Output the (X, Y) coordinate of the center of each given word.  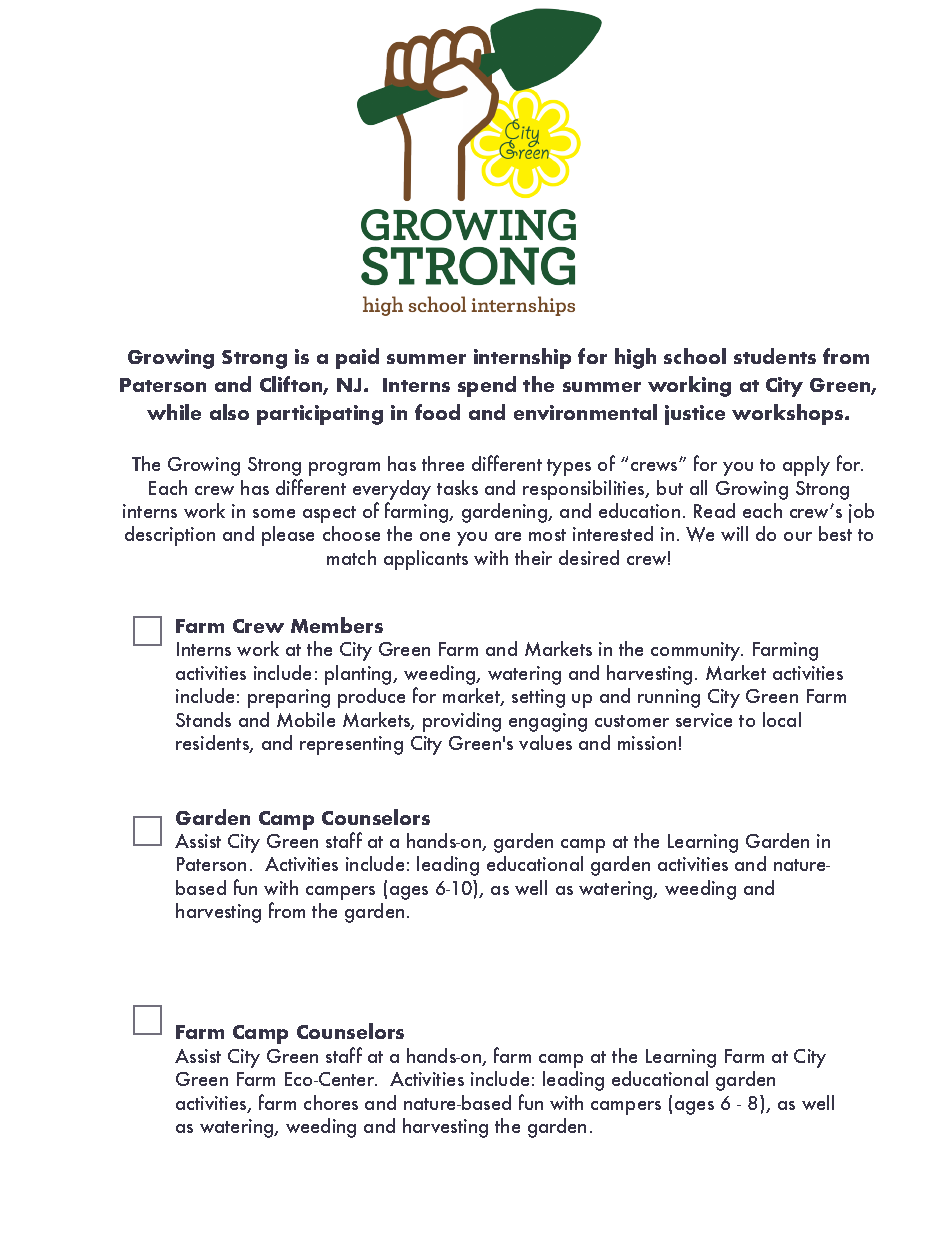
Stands (203, 719)
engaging (548, 722)
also (229, 412)
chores (331, 1102)
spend (487, 386)
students (775, 356)
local (782, 719)
